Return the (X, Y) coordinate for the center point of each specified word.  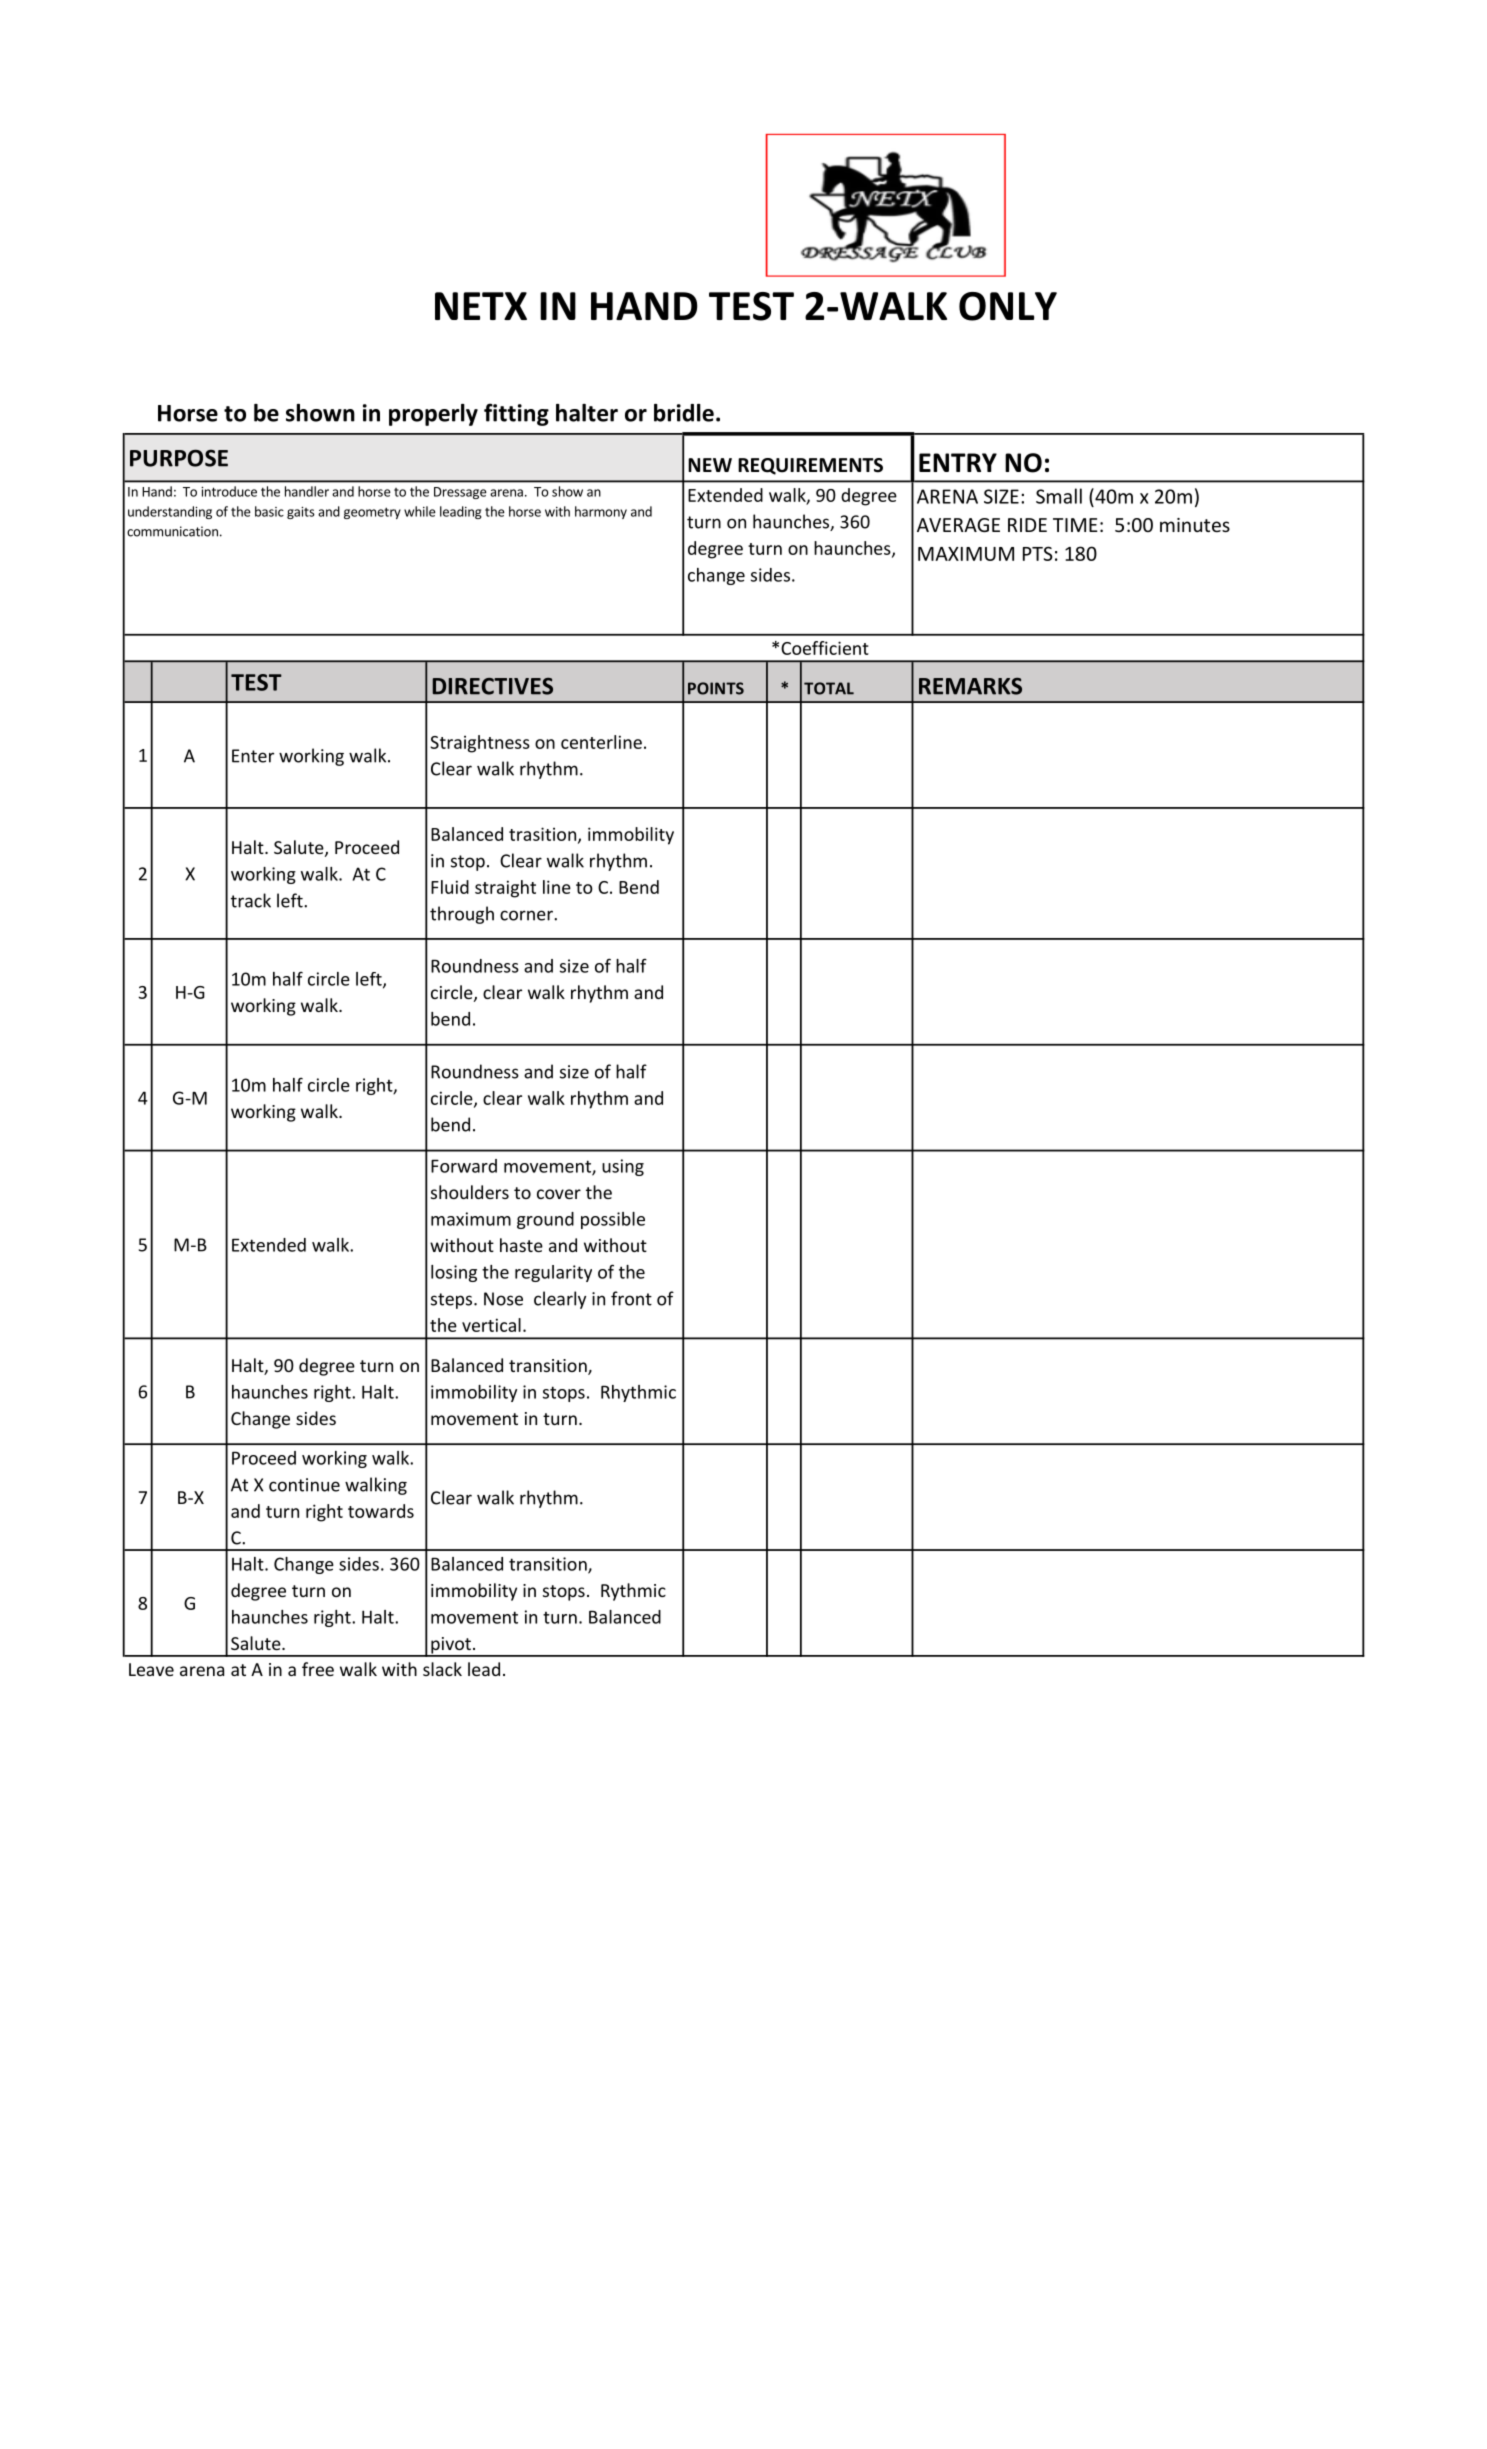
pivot (451, 1646)
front (631, 1298)
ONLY (1008, 306)
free (318, 1669)
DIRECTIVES (493, 686)
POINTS (716, 688)
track (251, 900)
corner (527, 915)
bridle (684, 413)
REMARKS (970, 686)
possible (613, 1220)
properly (433, 415)
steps (453, 1301)
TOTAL (829, 688)
